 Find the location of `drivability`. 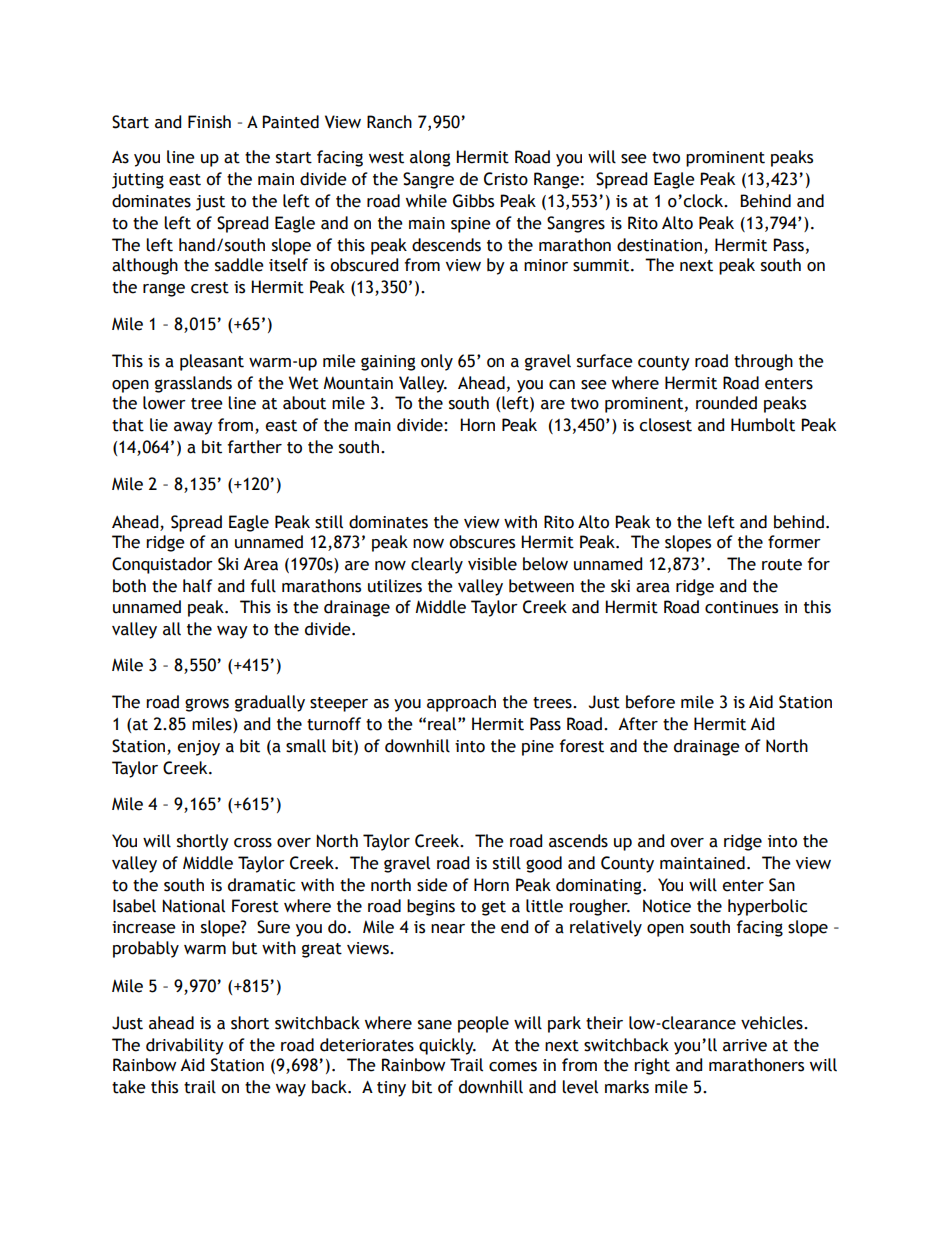

drivability is located at coordinates (185, 1046).
